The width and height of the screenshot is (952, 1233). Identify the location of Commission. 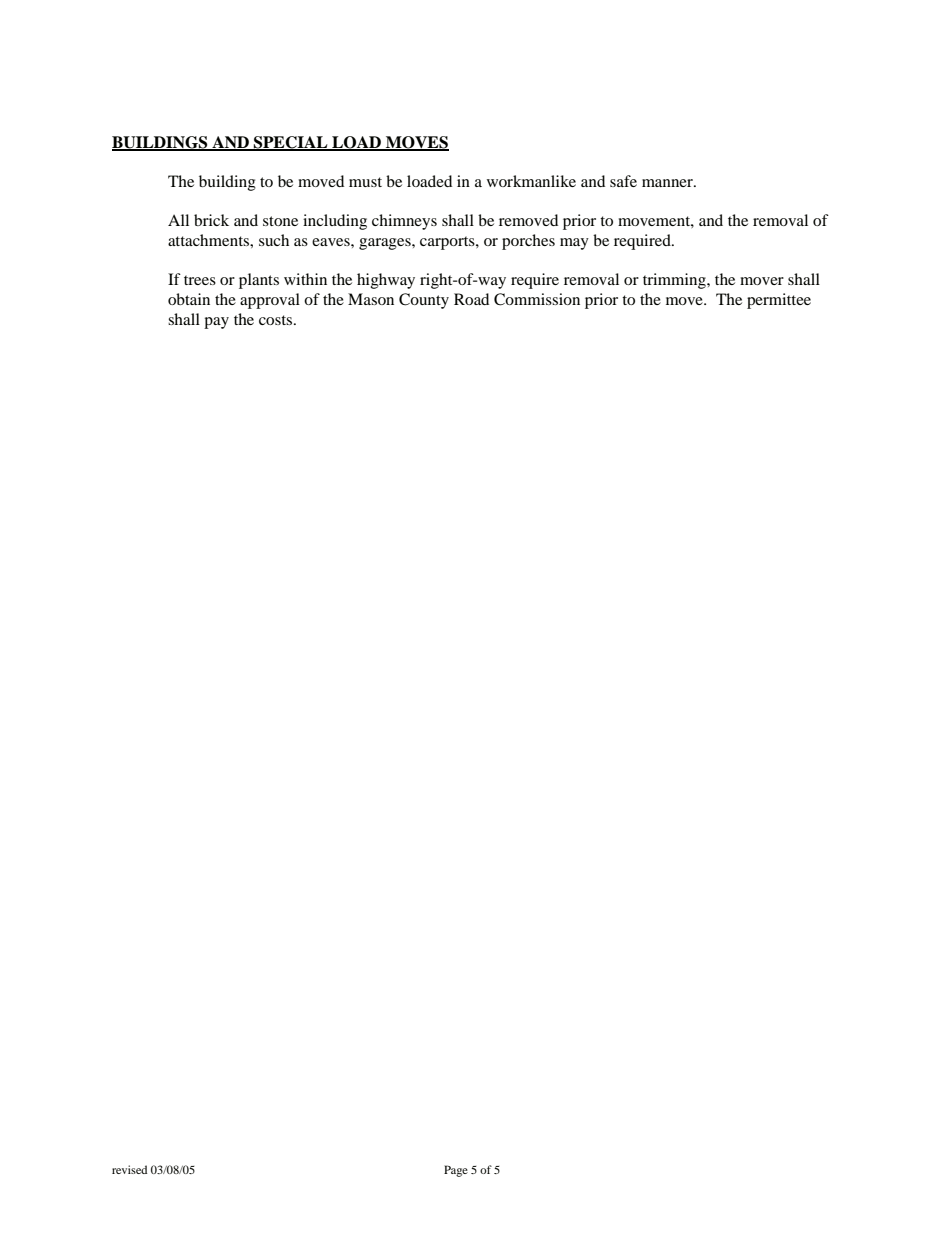
(537, 299).
